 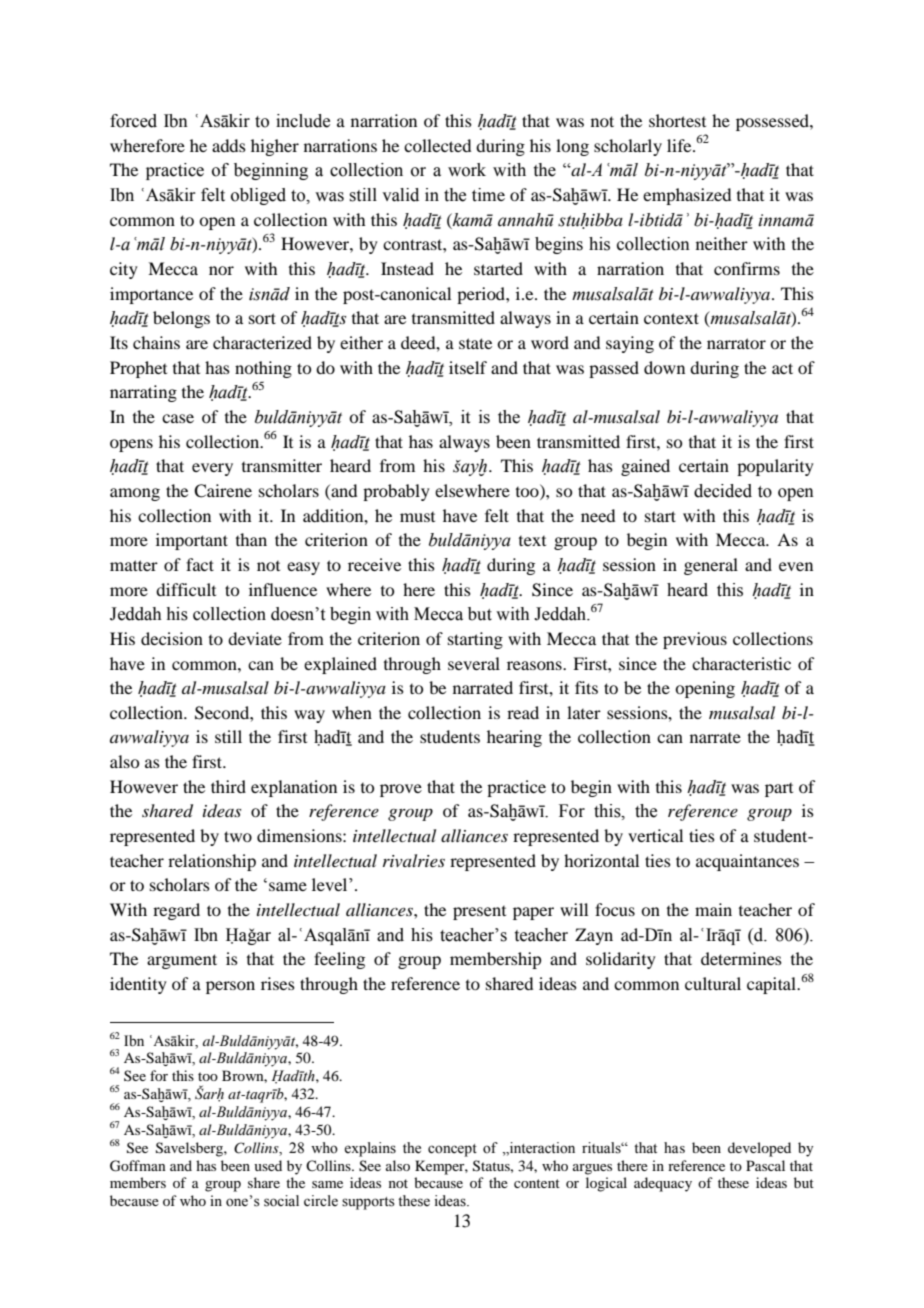 I want to click on decision, so click(x=172, y=638).
